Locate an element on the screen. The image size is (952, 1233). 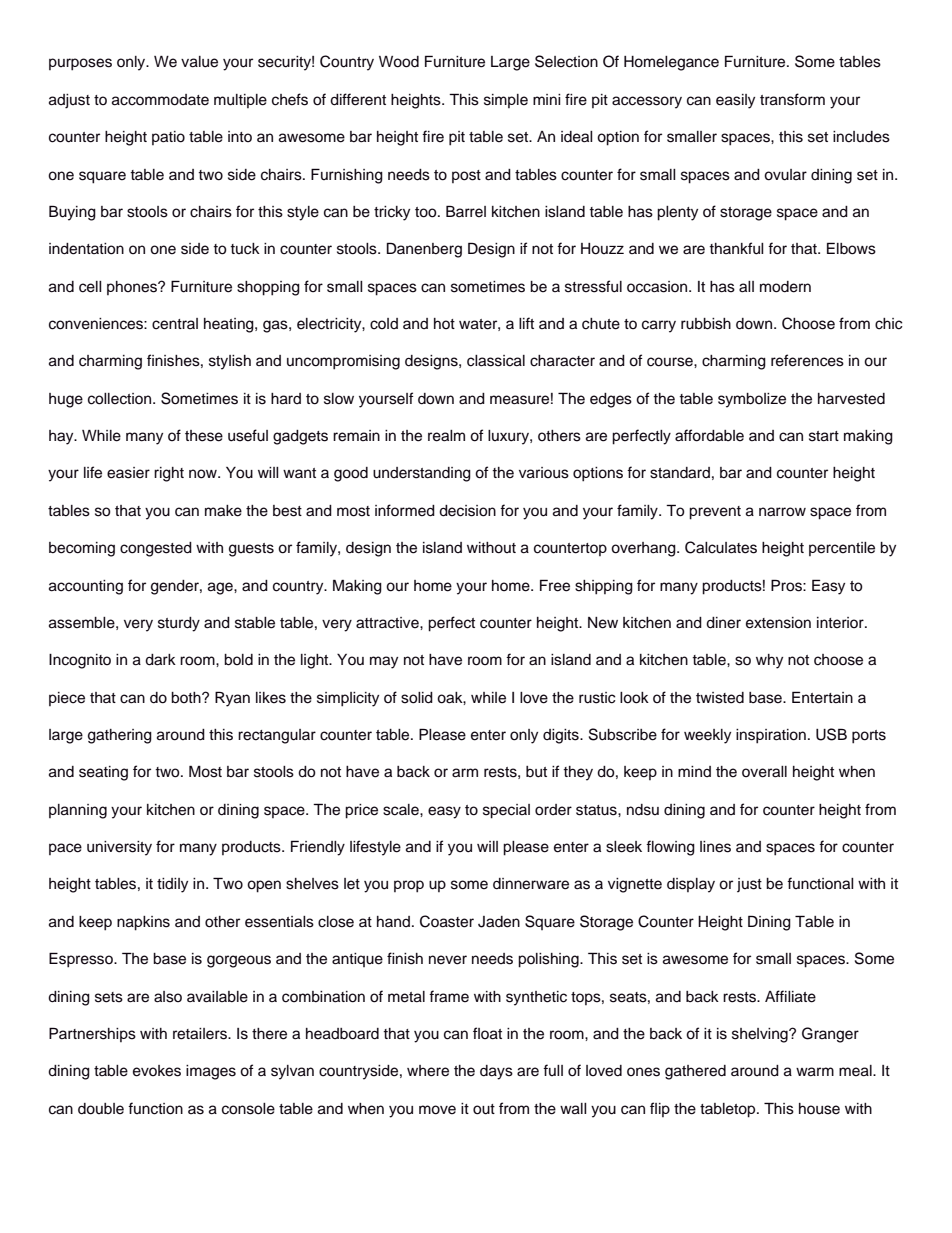
days is located at coordinates (496, 1072).
